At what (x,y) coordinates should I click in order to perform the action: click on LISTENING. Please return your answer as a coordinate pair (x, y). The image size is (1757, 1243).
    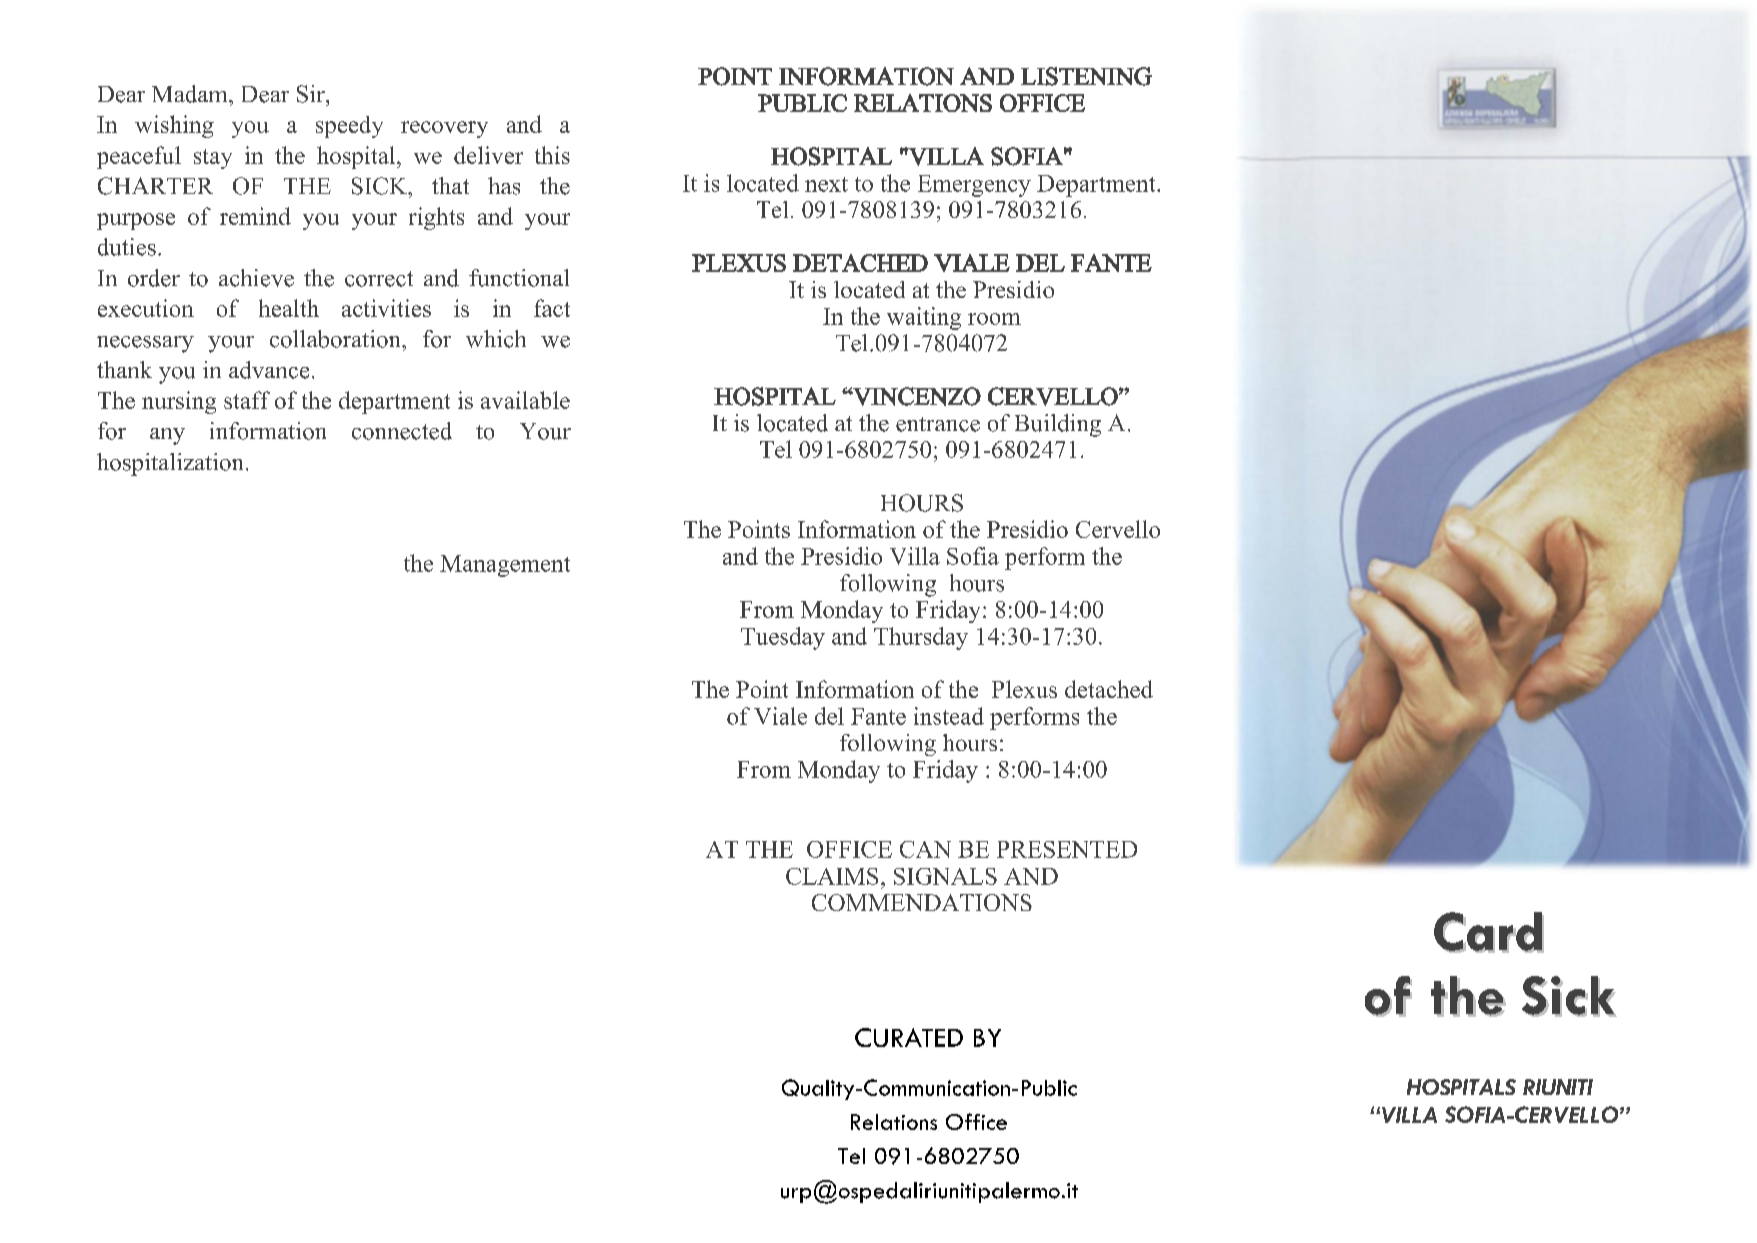
    Looking at the image, I should click on (1086, 76).
